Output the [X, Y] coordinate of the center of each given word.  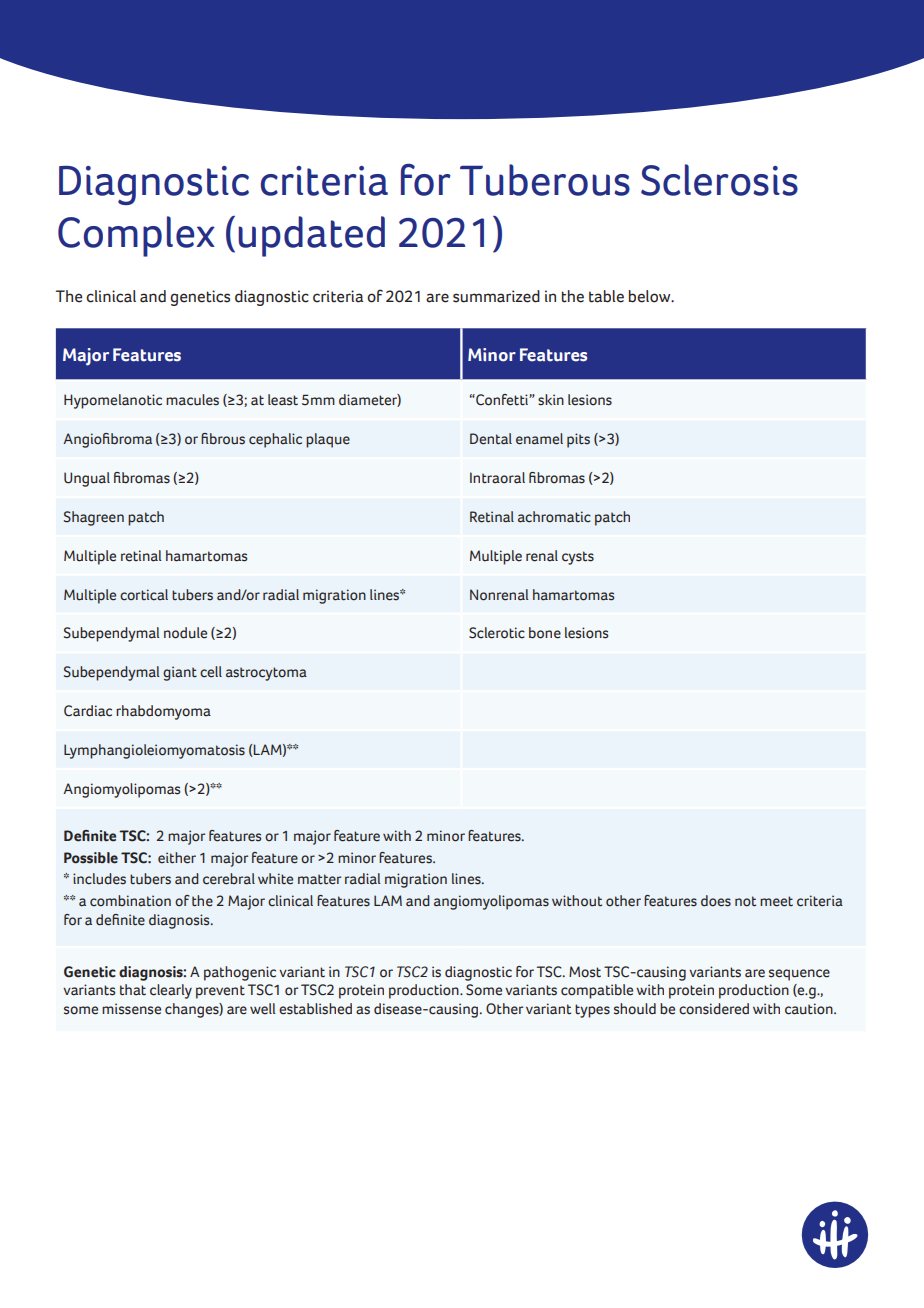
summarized [496, 296]
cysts [578, 558]
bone [545, 633]
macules [192, 400]
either [177, 858]
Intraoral [497, 478]
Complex [136, 236]
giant [180, 673]
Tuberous [545, 180]
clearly [171, 991]
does [716, 901]
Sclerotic [497, 633]
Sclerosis [719, 180]
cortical [144, 595]
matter [319, 879]
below [651, 296]
